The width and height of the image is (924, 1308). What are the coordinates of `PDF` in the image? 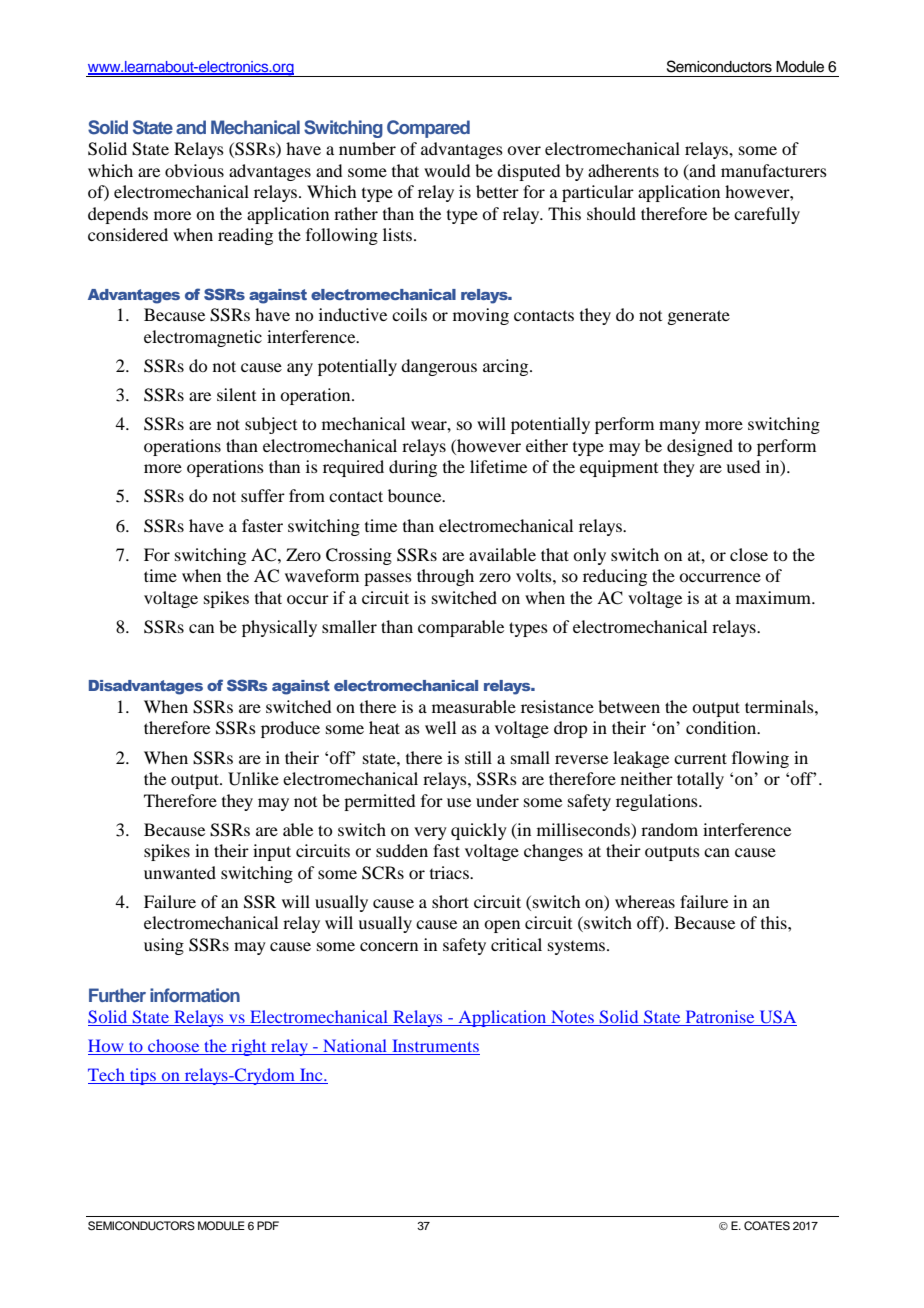 It's located at (268, 1225).
